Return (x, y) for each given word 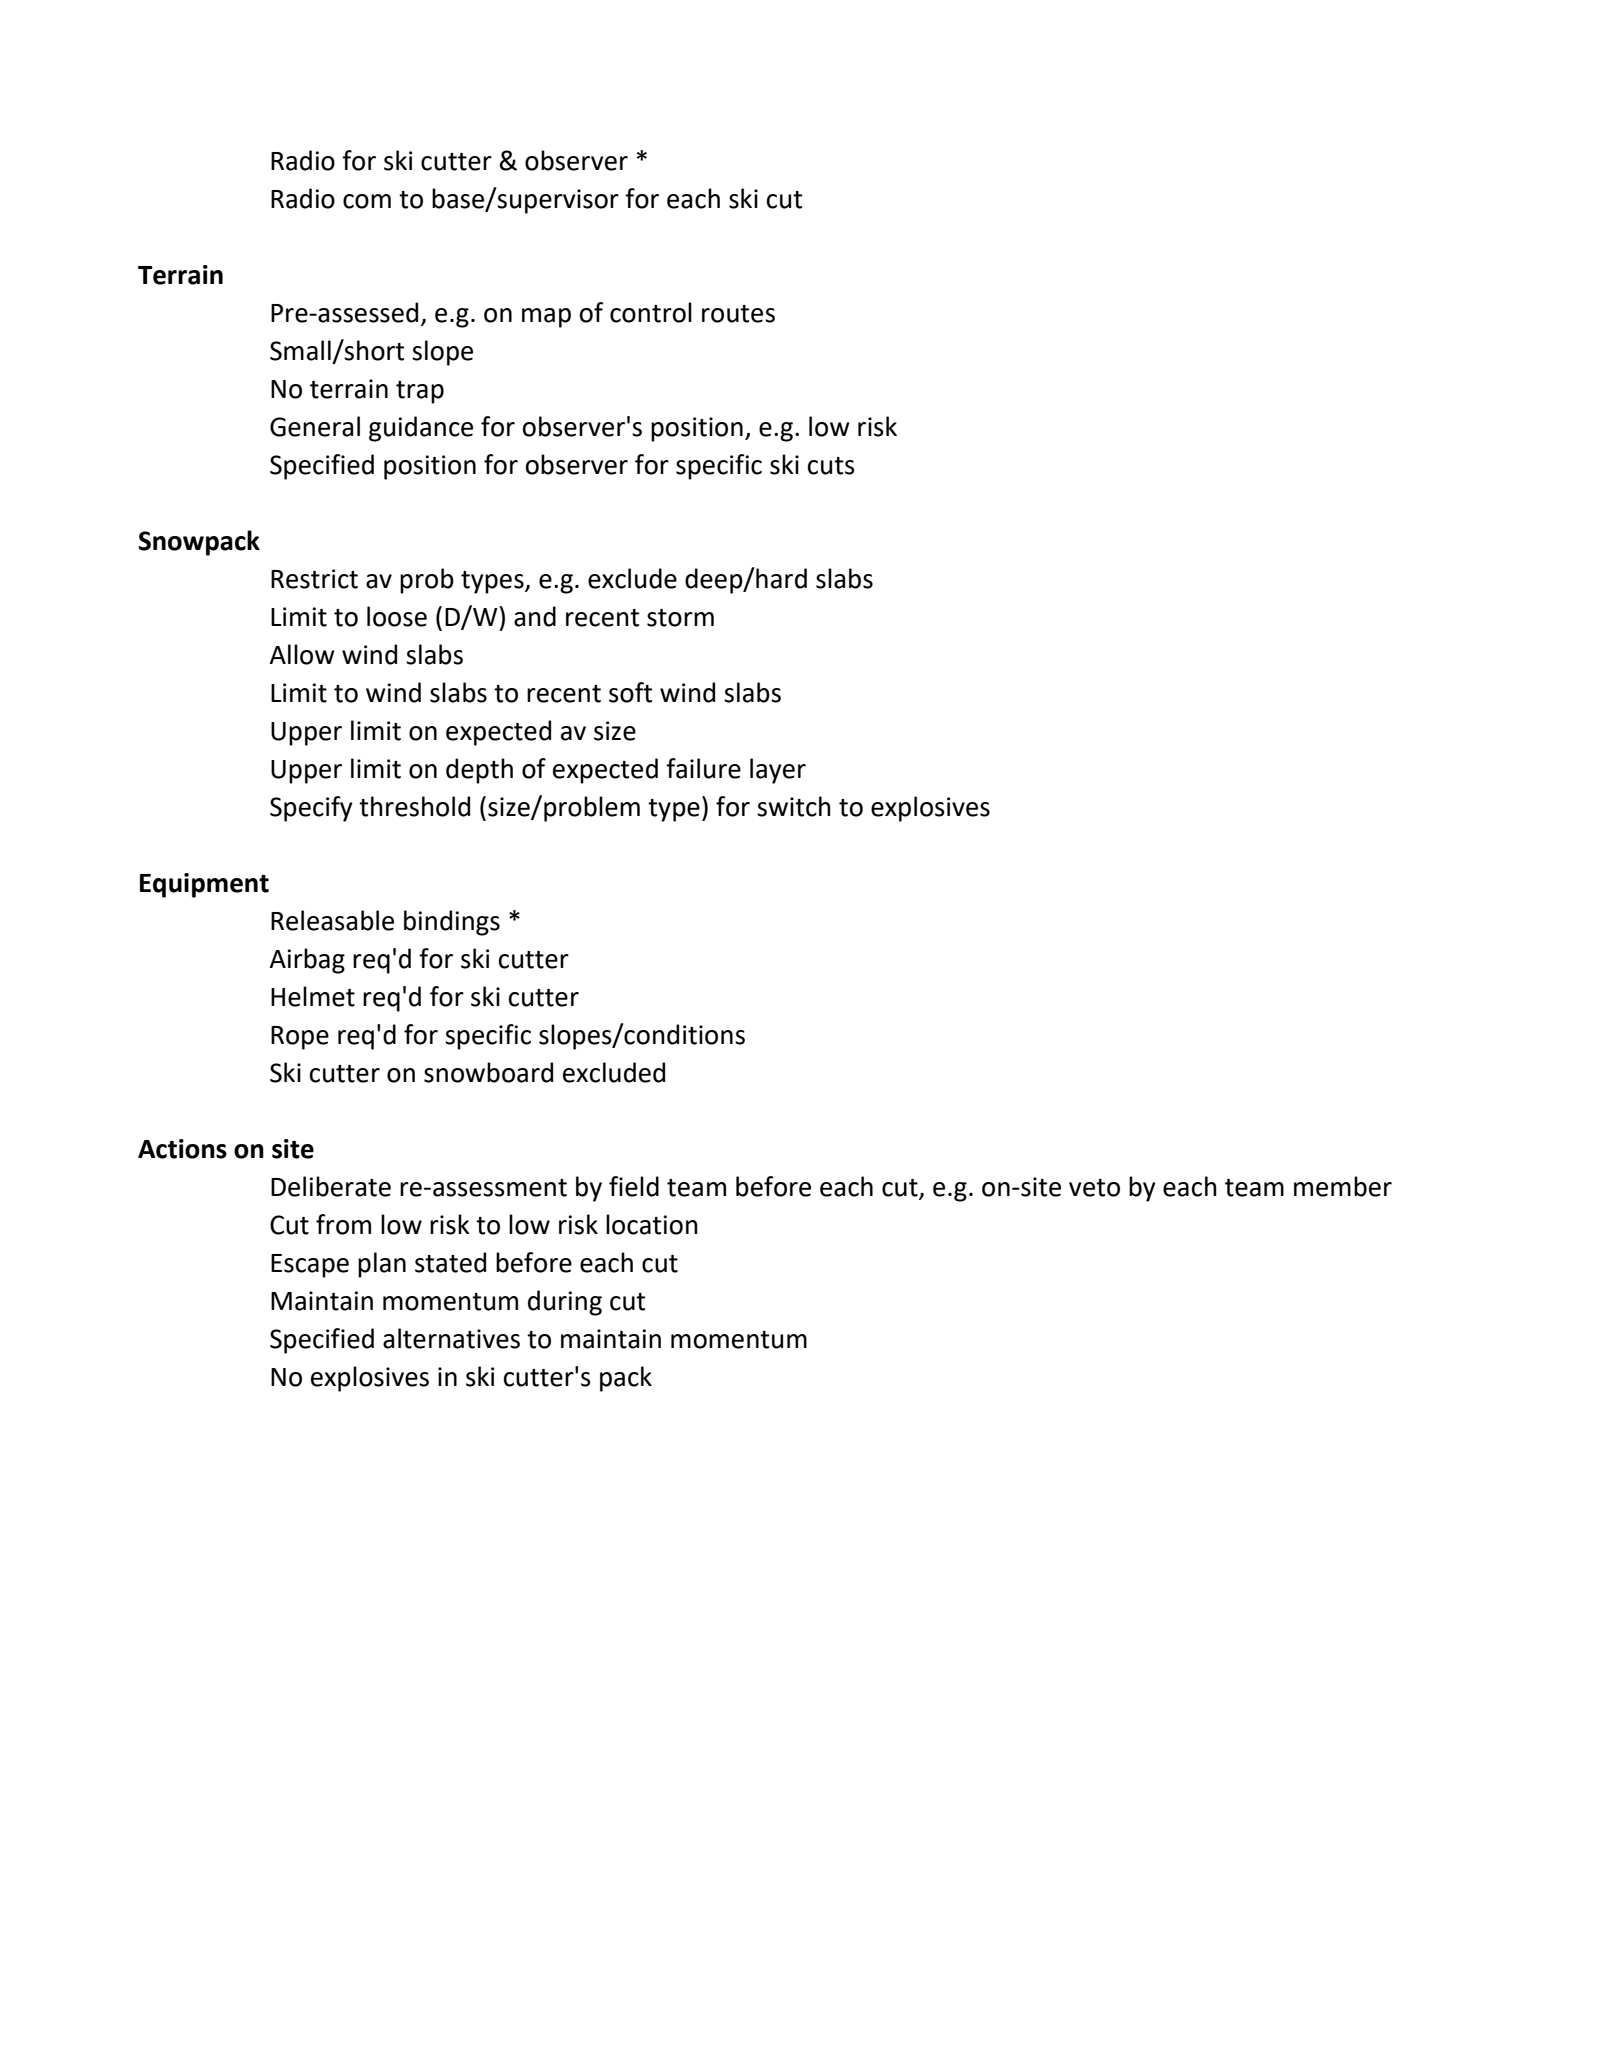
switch (794, 806)
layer (778, 771)
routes (738, 314)
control (651, 312)
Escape (310, 1266)
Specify (311, 809)
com (367, 201)
